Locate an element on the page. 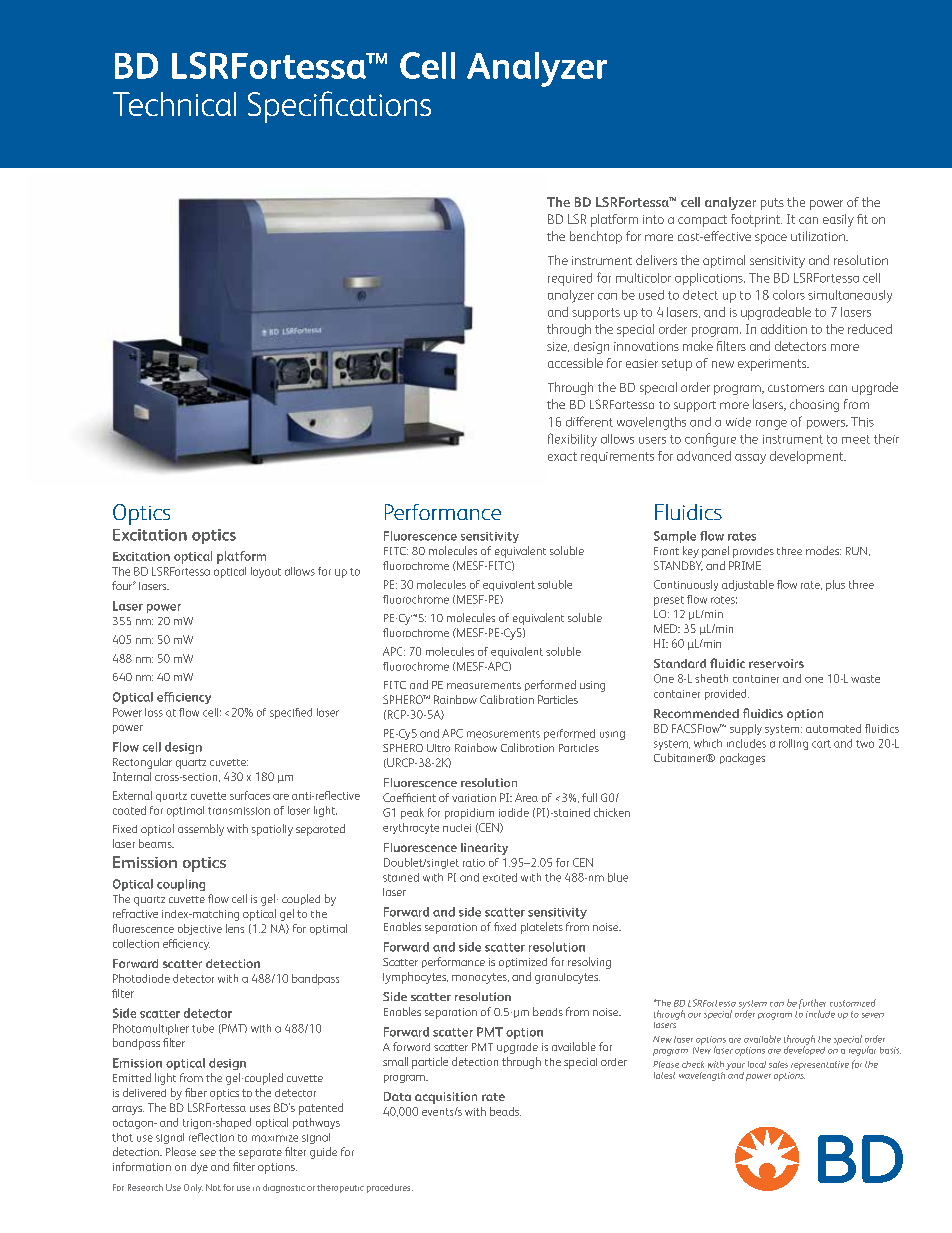 Image resolution: width=952 pixels, height=1233 pixels. Specifications is located at coordinates (339, 107).
